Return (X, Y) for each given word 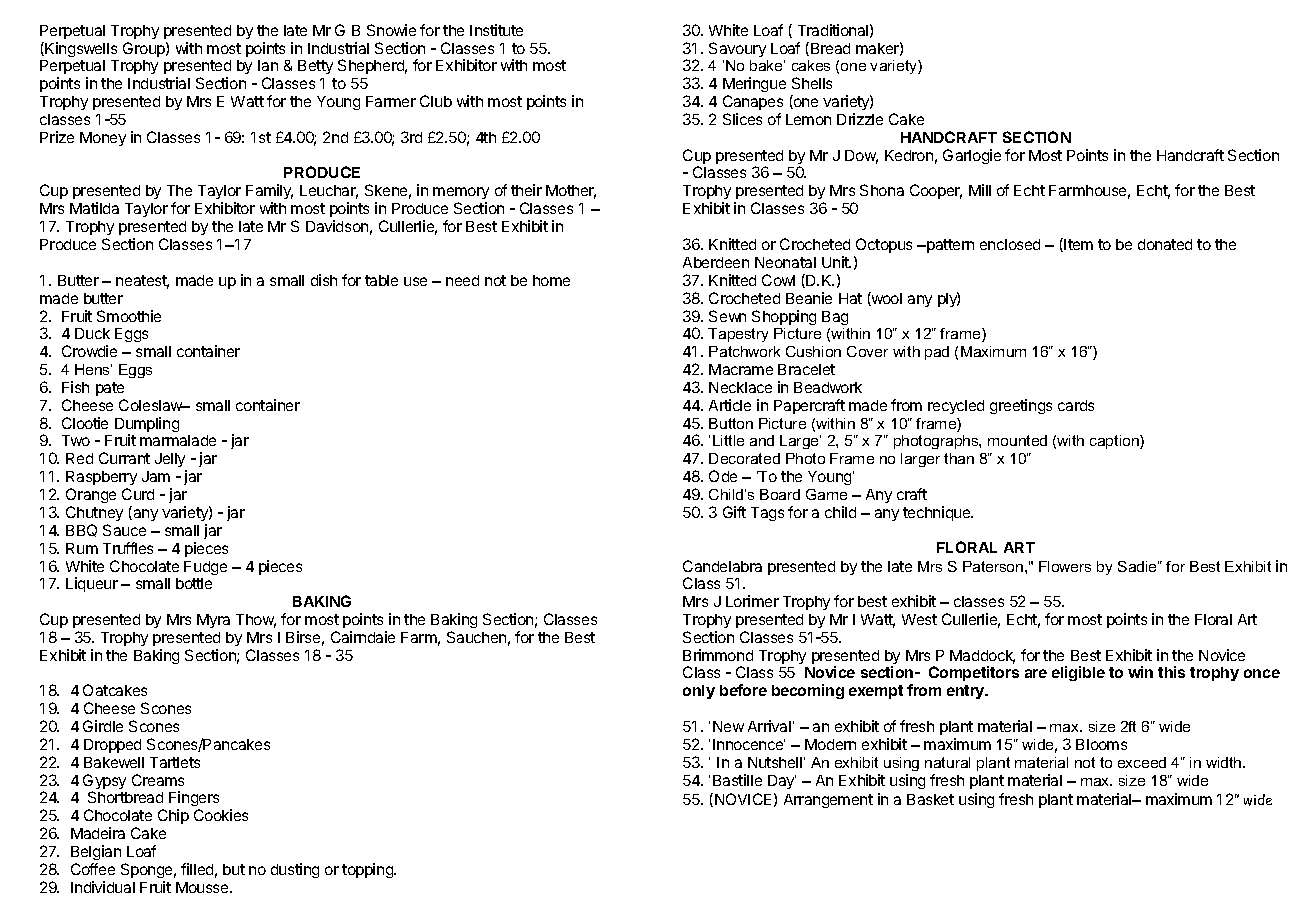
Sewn (727, 316)
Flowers (1065, 566)
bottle (194, 583)
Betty (315, 67)
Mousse (203, 887)
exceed (1142, 762)
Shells (812, 83)
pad (937, 353)
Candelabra (722, 566)
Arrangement (828, 801)
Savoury (737, 49)
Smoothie (129, 316)
